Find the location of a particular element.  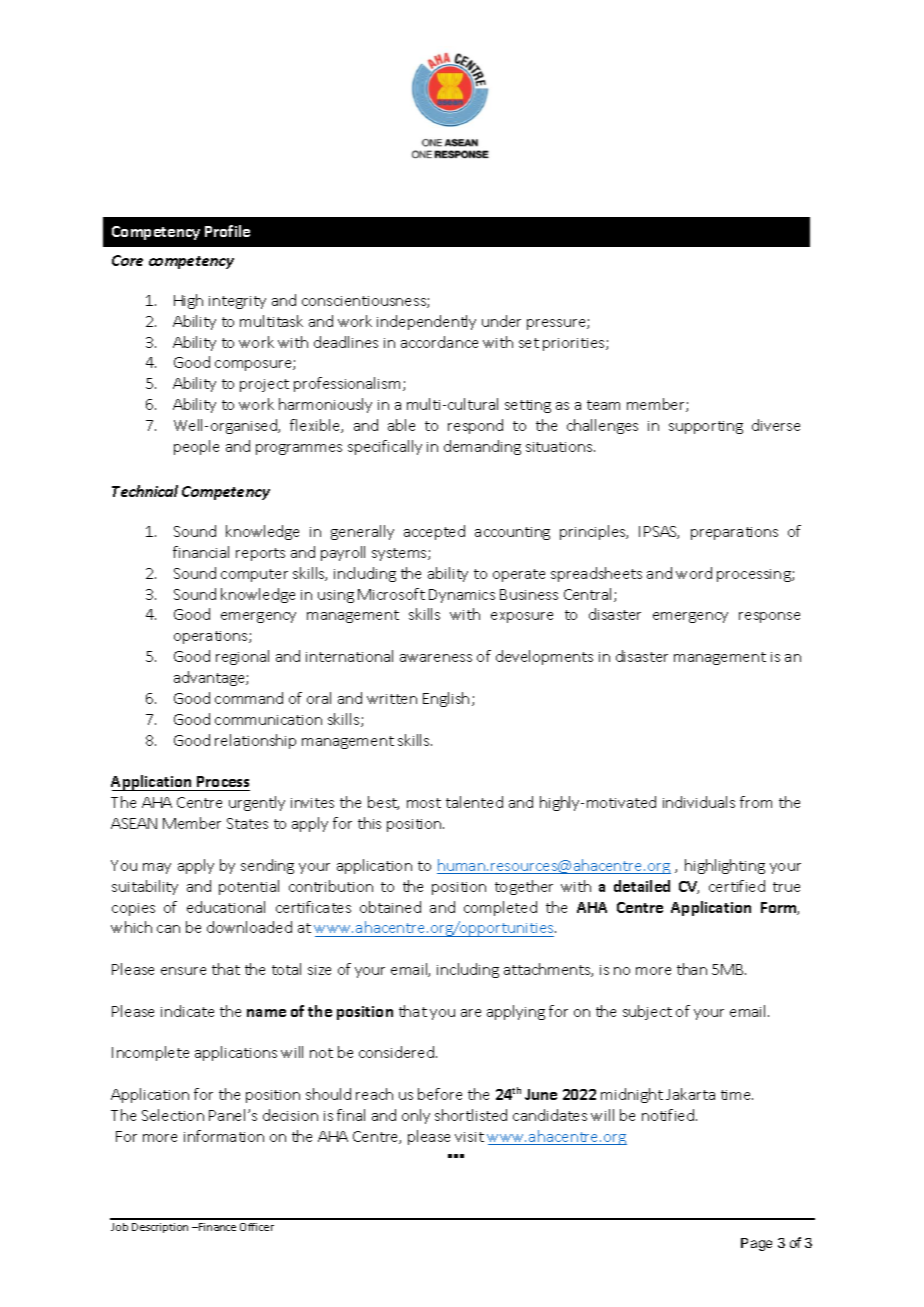

completed is located at coordinates (500, 908).
